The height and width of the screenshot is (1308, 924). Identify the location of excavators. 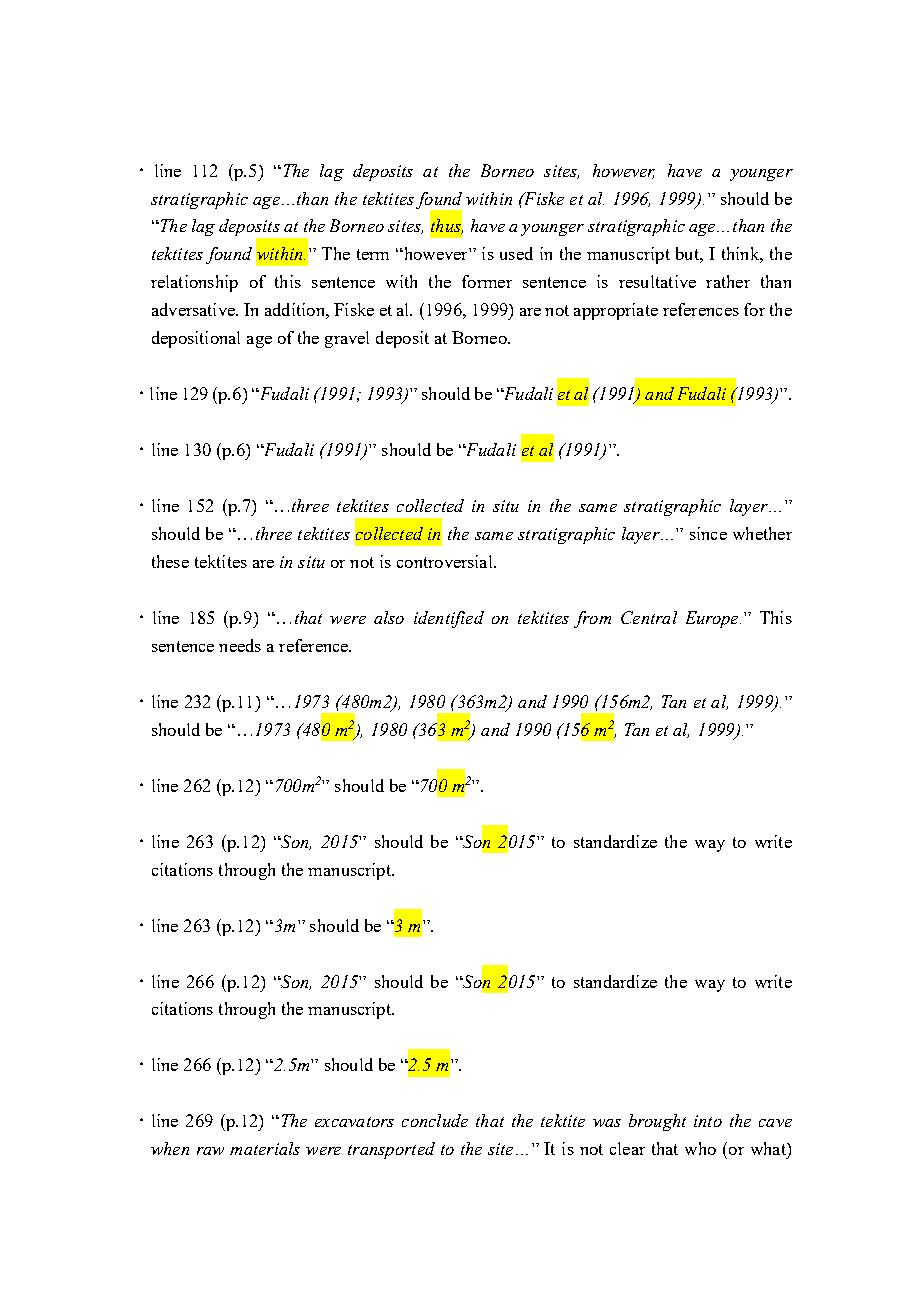
(354, 1122).
